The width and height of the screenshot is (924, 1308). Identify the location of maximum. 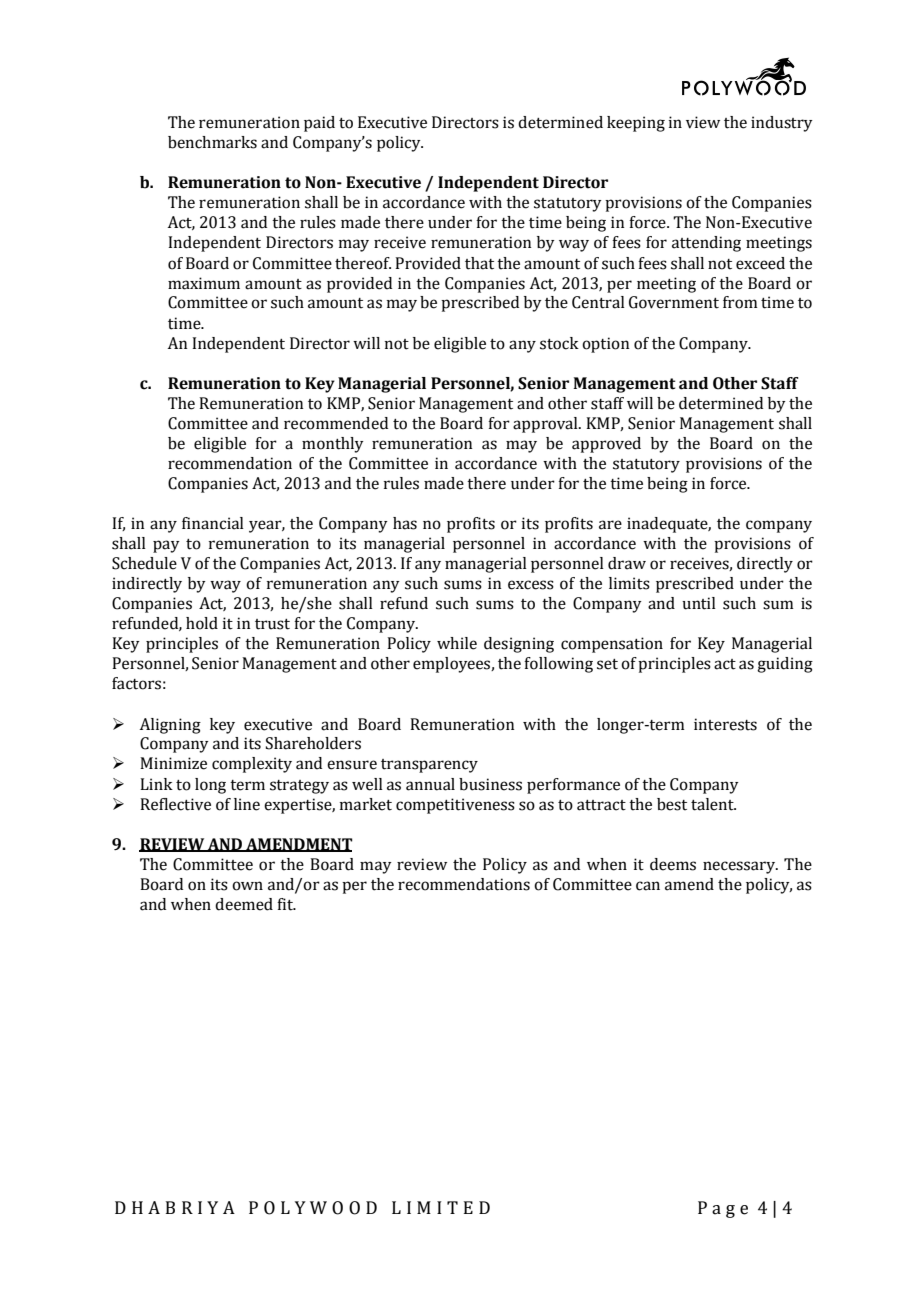
(204, 283).
